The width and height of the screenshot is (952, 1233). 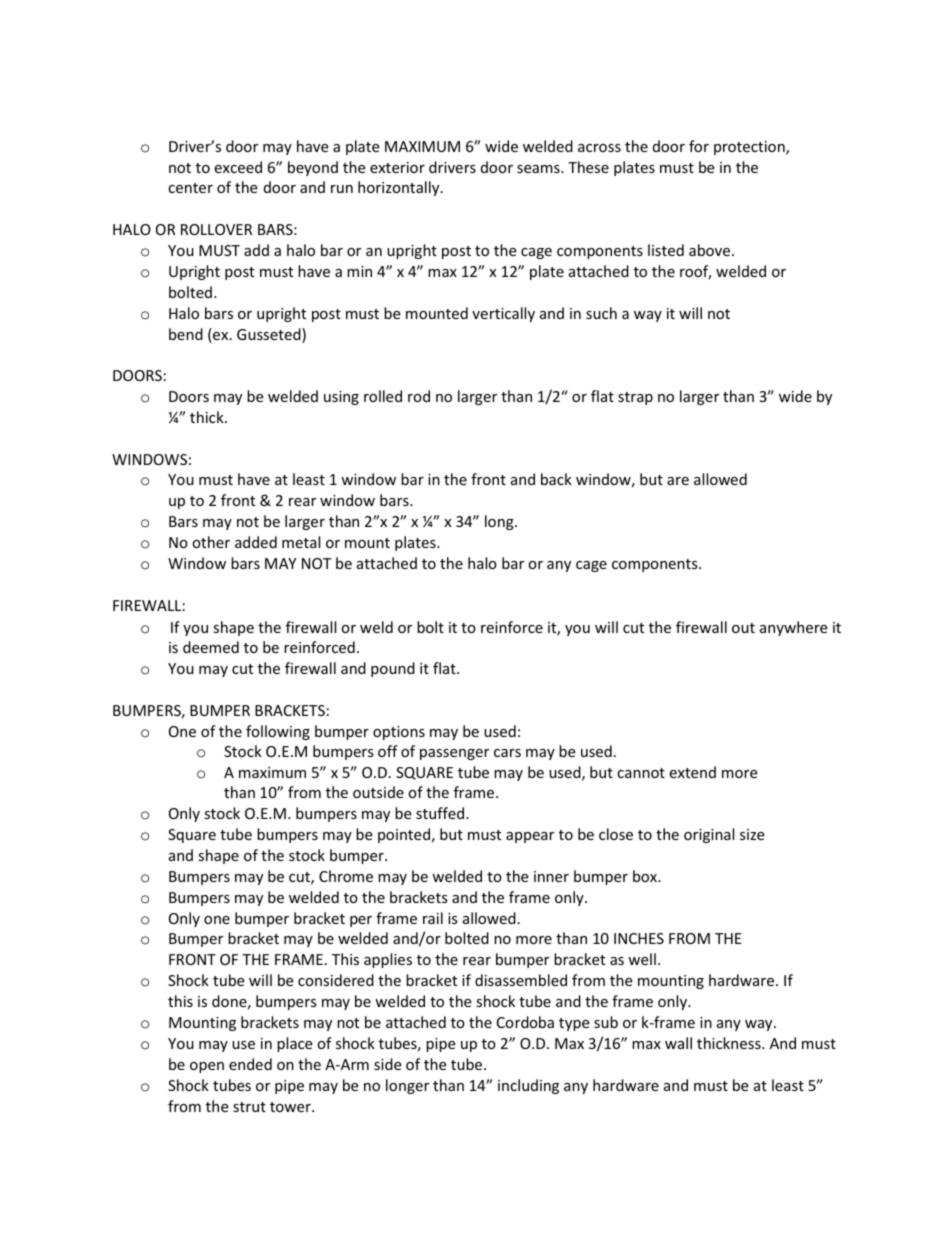 What do you see at coordinates (750, 148) in the screenshot?
I see `protection` at bounding box center [750, 148].
